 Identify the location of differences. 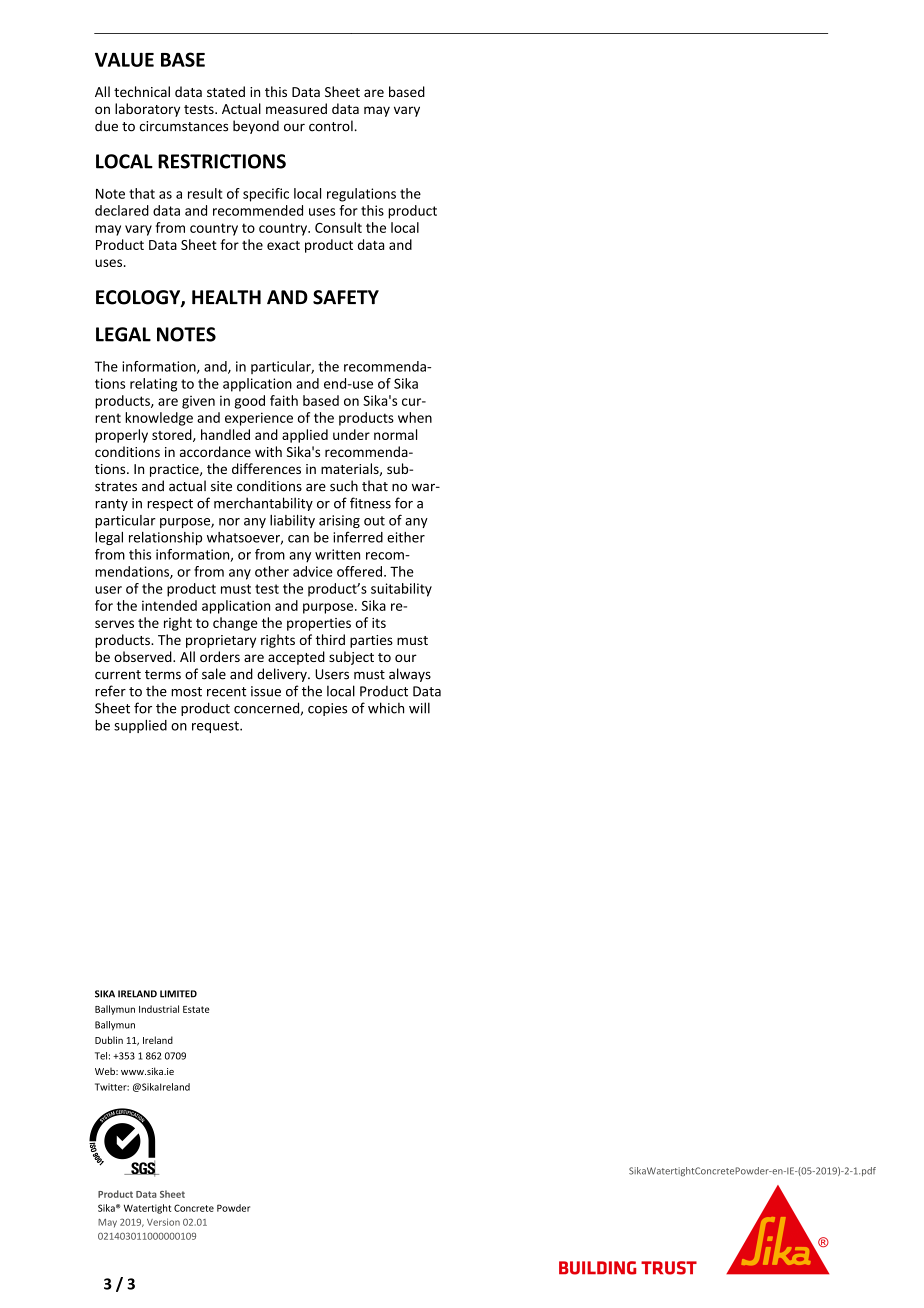
(266, 468).
